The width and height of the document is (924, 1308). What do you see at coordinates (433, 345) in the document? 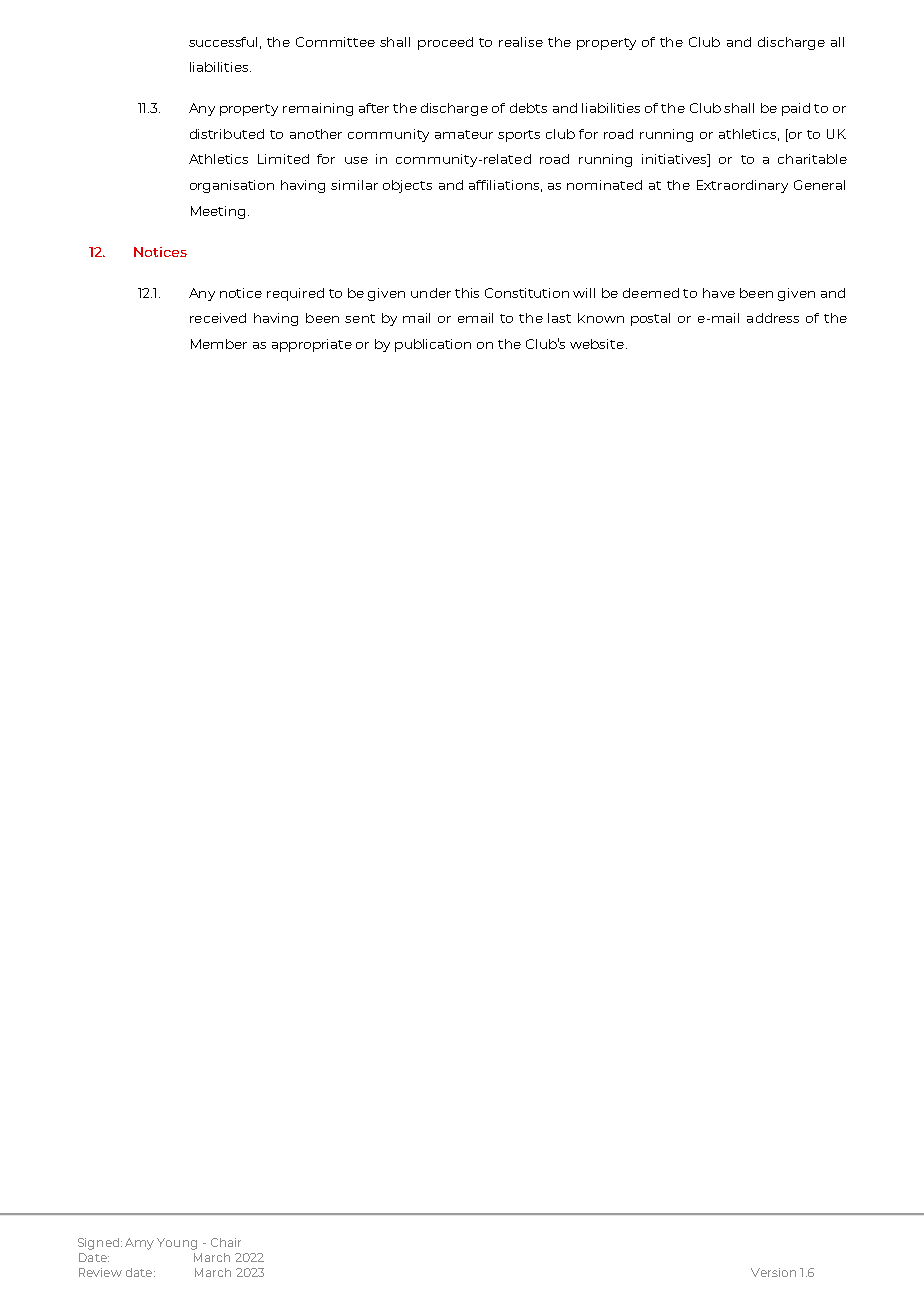
I see `publication` at bounding box center [433, 345].
